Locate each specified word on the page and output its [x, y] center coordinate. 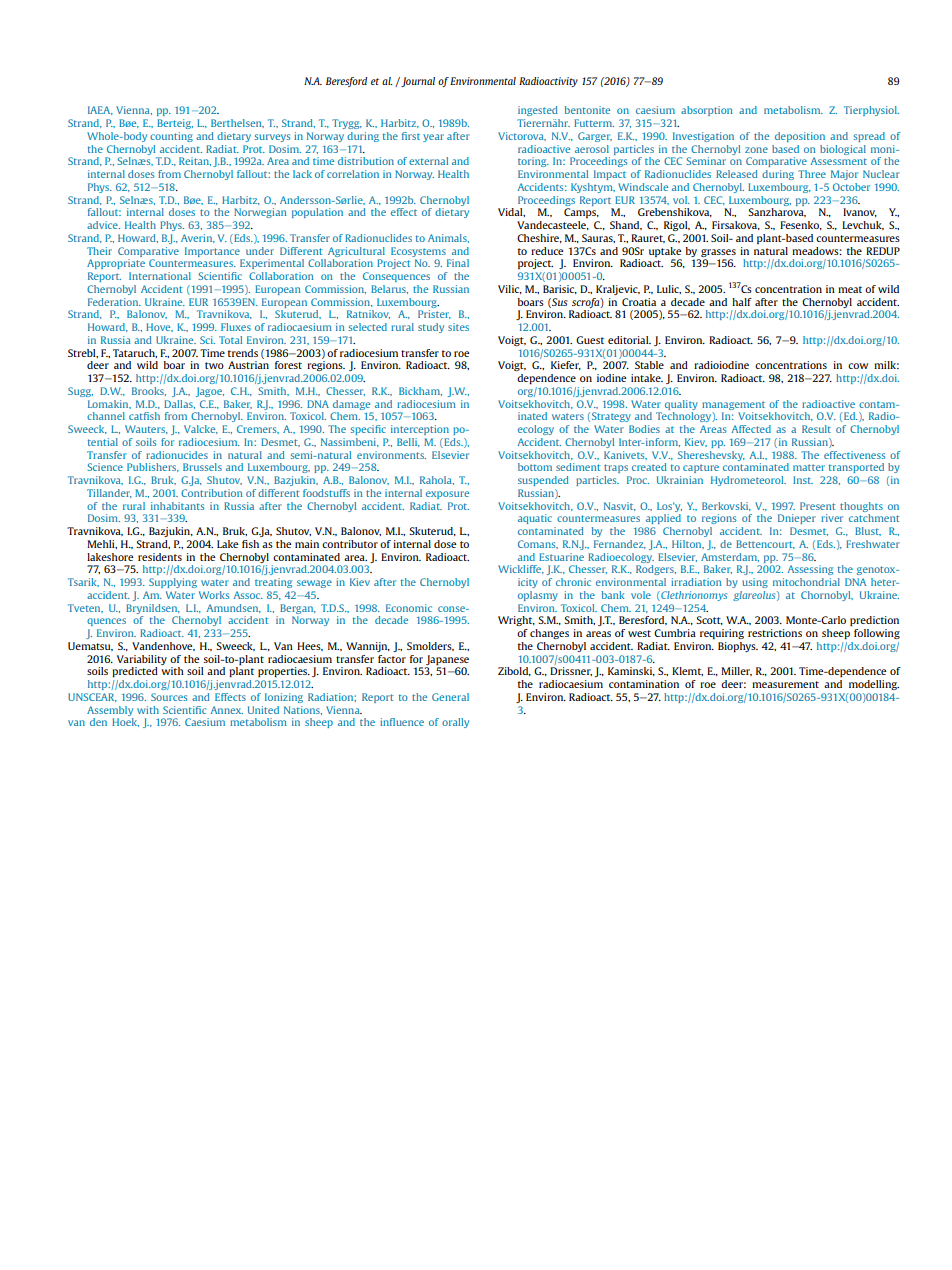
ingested [538, 111]
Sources [169, 697]
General [450, 697]
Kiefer [566, 365]
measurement [785, 684]
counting [171, 137]
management [733, 405]
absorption [707, 111]
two [214, 365]
